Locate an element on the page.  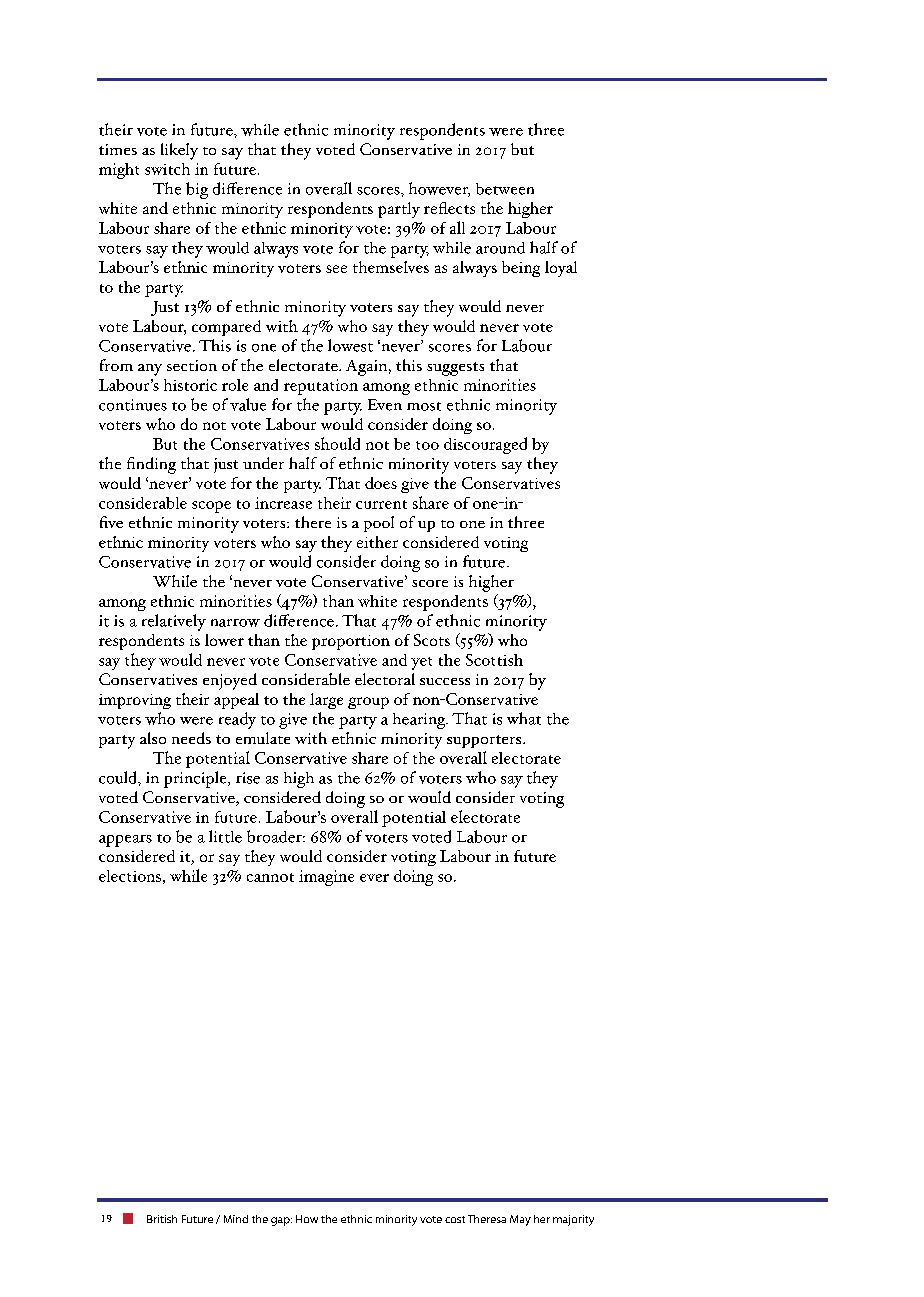
large is located at coordinates (326, 701).
